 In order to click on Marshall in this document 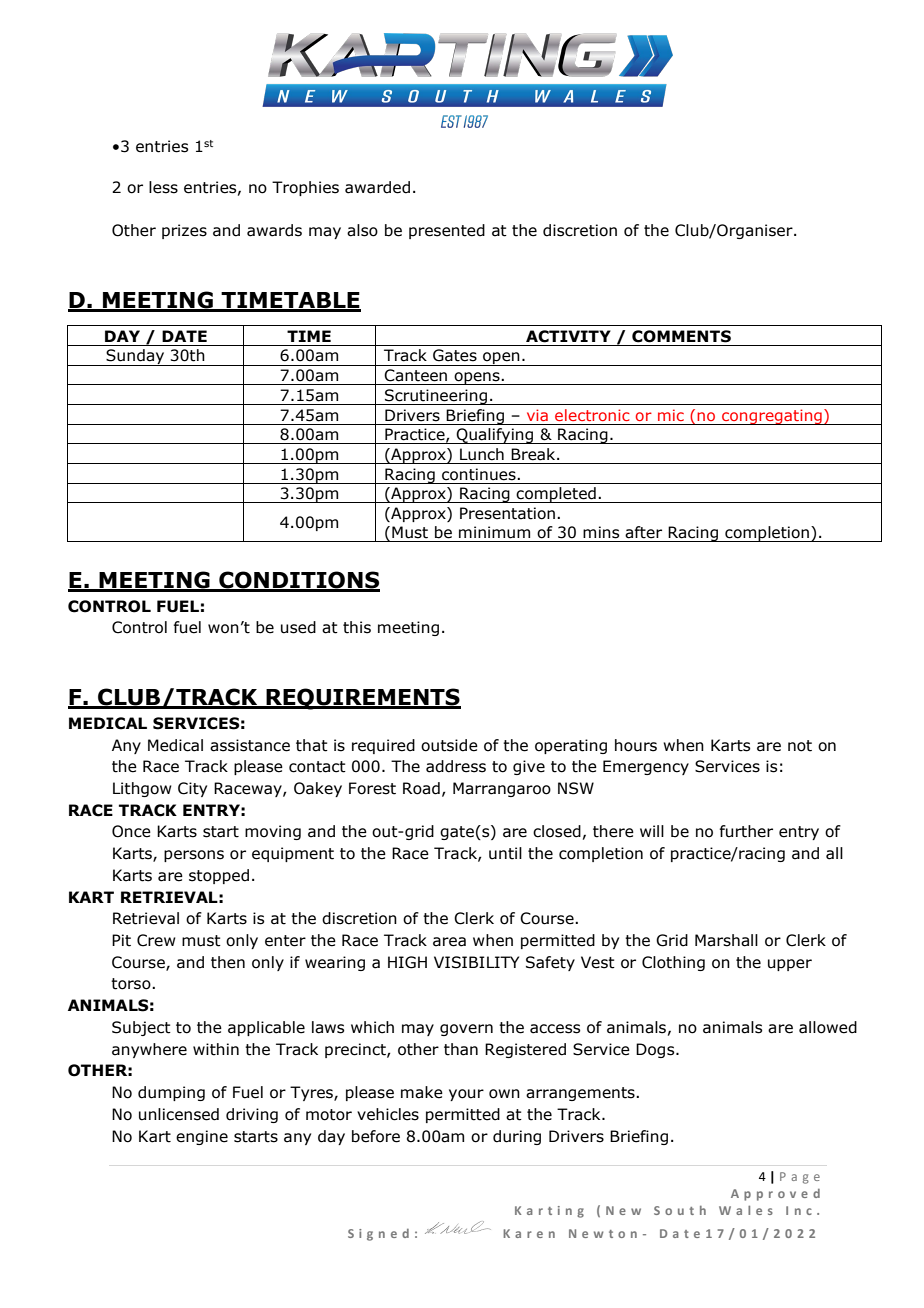, I will do `click(726, 940)`.
